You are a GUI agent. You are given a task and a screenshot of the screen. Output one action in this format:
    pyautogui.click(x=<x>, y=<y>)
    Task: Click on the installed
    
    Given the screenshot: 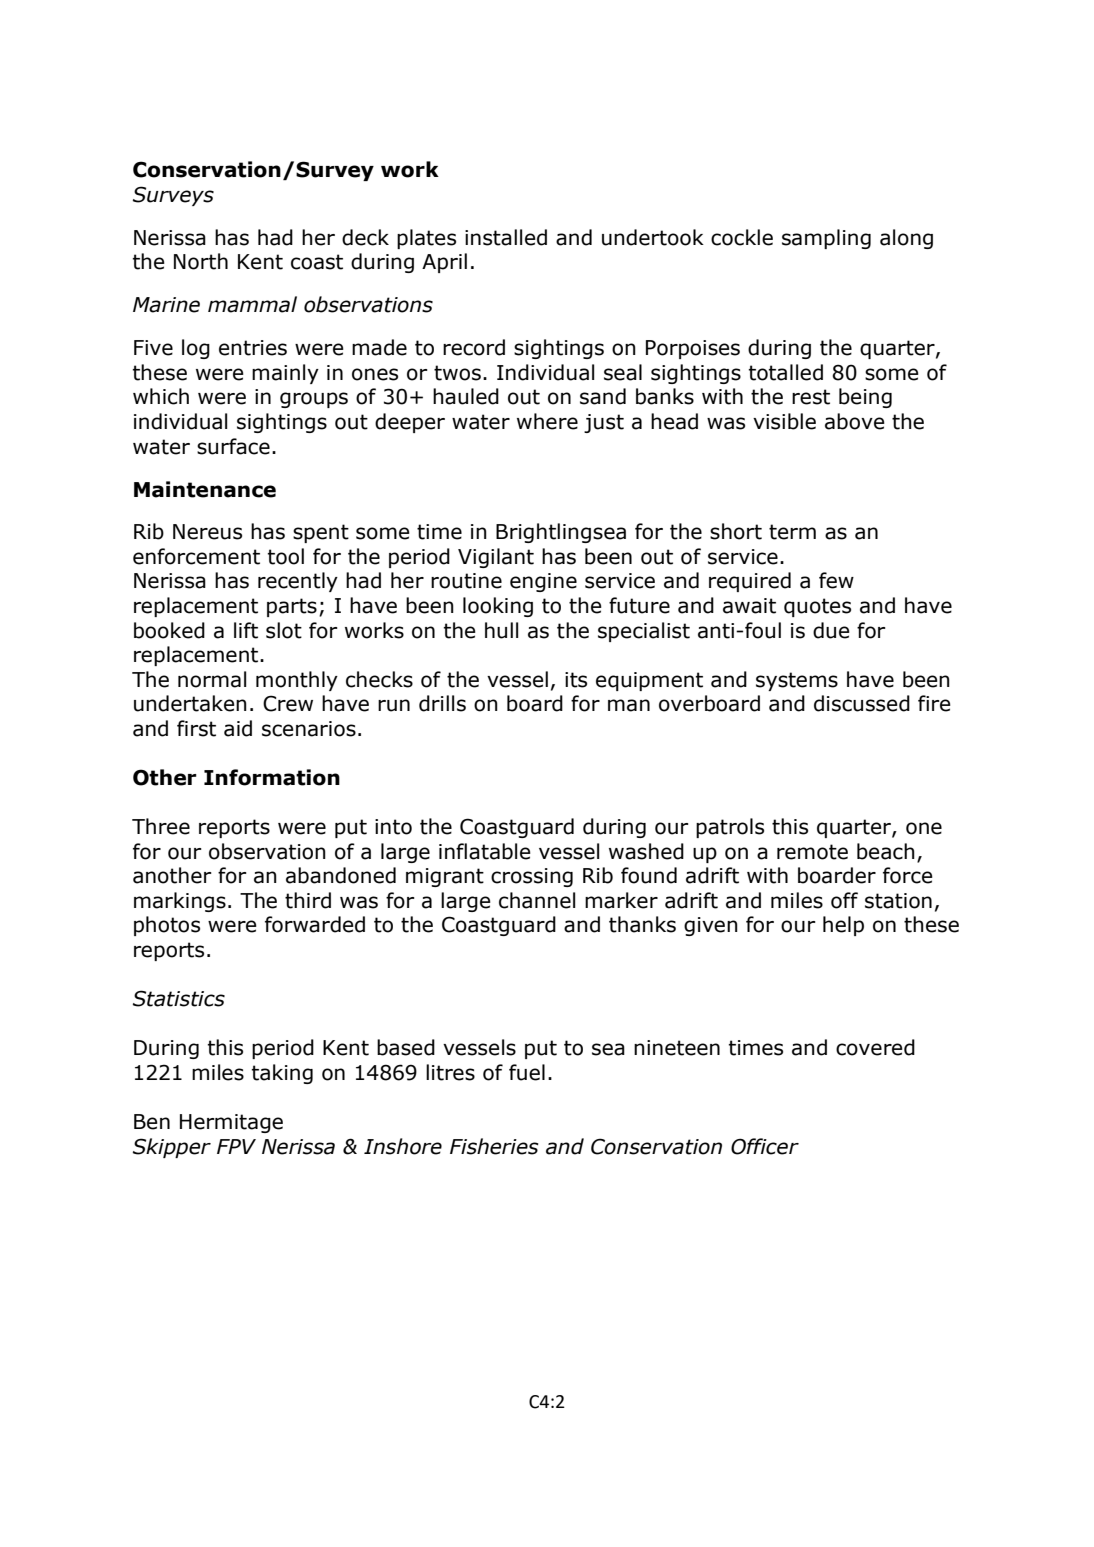 What is the action you would take?
    pyautogui.click(x=506, y=237)
